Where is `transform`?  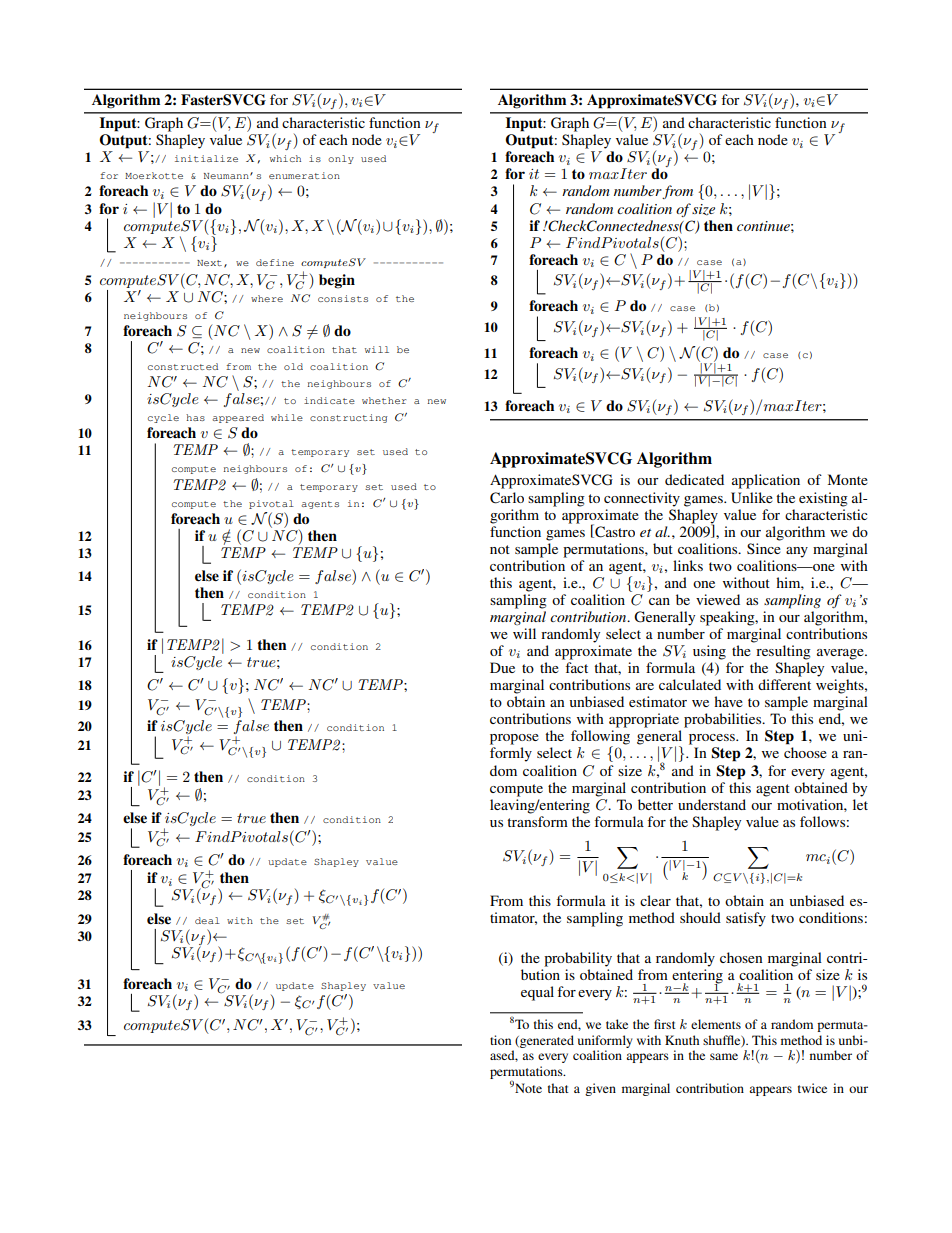
transform is located at coordinates (537, 821).
